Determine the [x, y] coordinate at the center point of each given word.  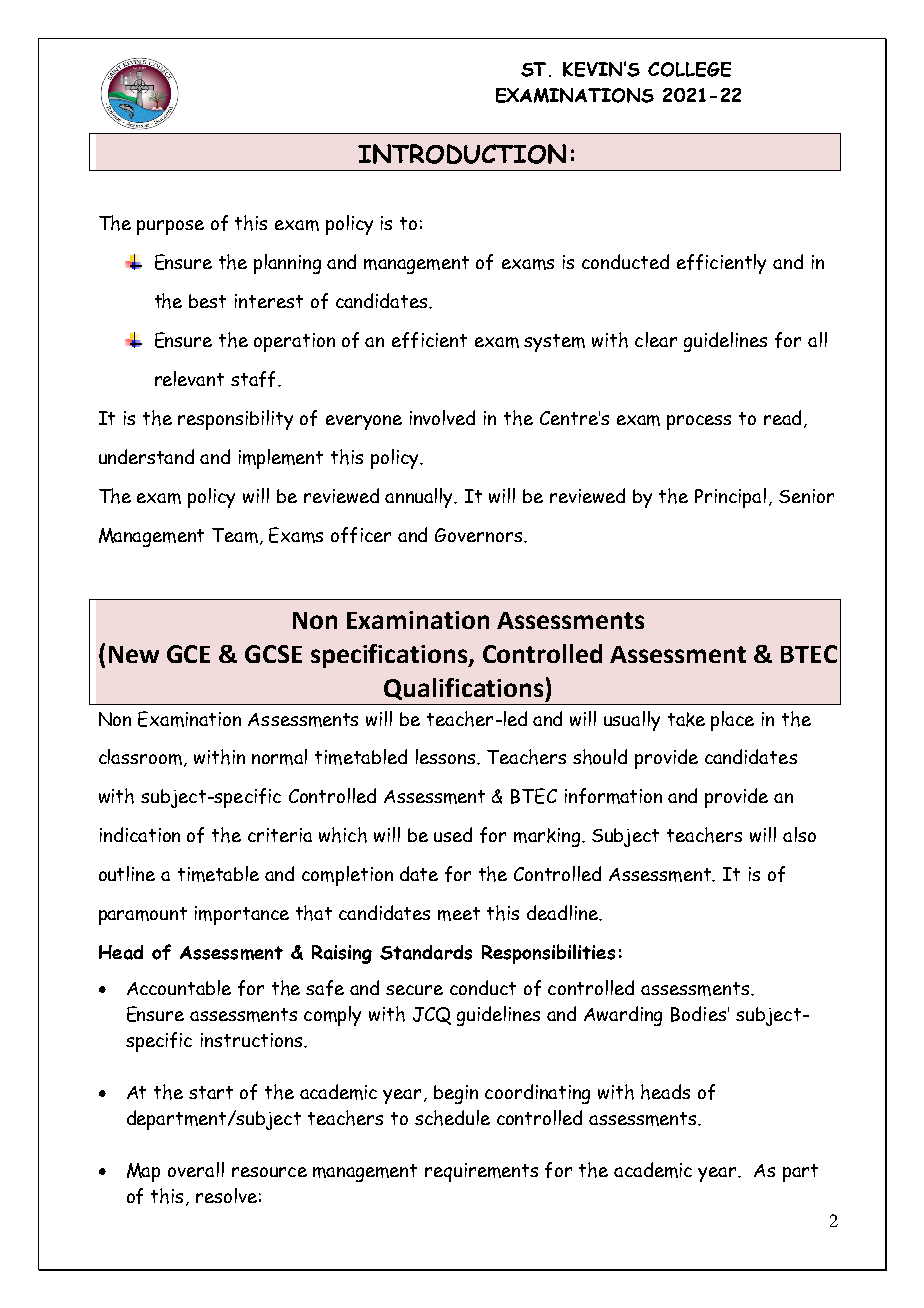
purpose [170, 227]
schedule [452, 1118]
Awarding [623, 1016]
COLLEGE [689, 69]
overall [196, 1169]
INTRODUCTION [462, 154]
